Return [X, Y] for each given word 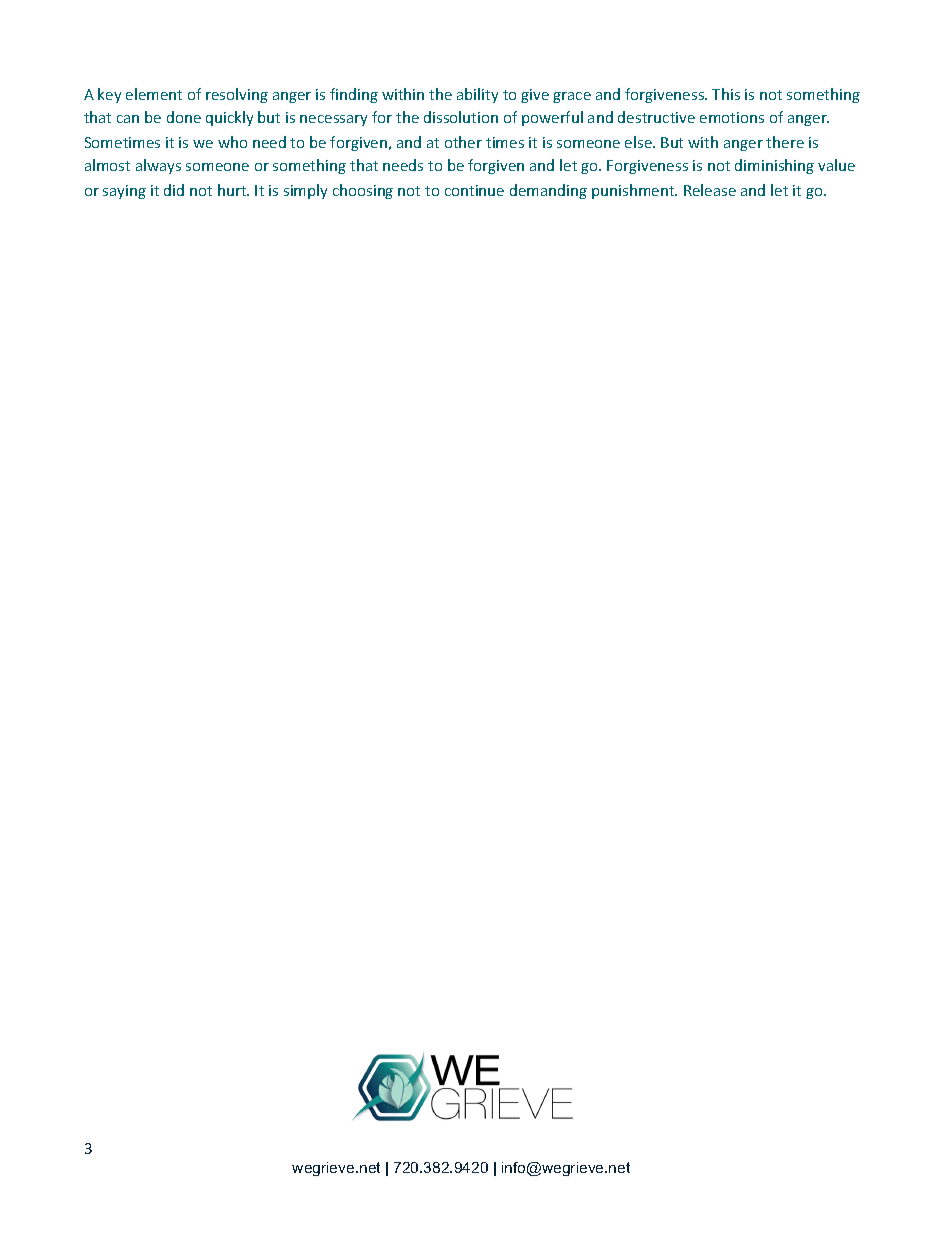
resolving [237, 95]
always [158, 166]
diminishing [774, 166]
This [726, 94]
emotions [732, 117]
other [463, 142]
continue [474, 190]
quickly [229, 118]
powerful [552, 118]
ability [477, 95]
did [174, 190]
